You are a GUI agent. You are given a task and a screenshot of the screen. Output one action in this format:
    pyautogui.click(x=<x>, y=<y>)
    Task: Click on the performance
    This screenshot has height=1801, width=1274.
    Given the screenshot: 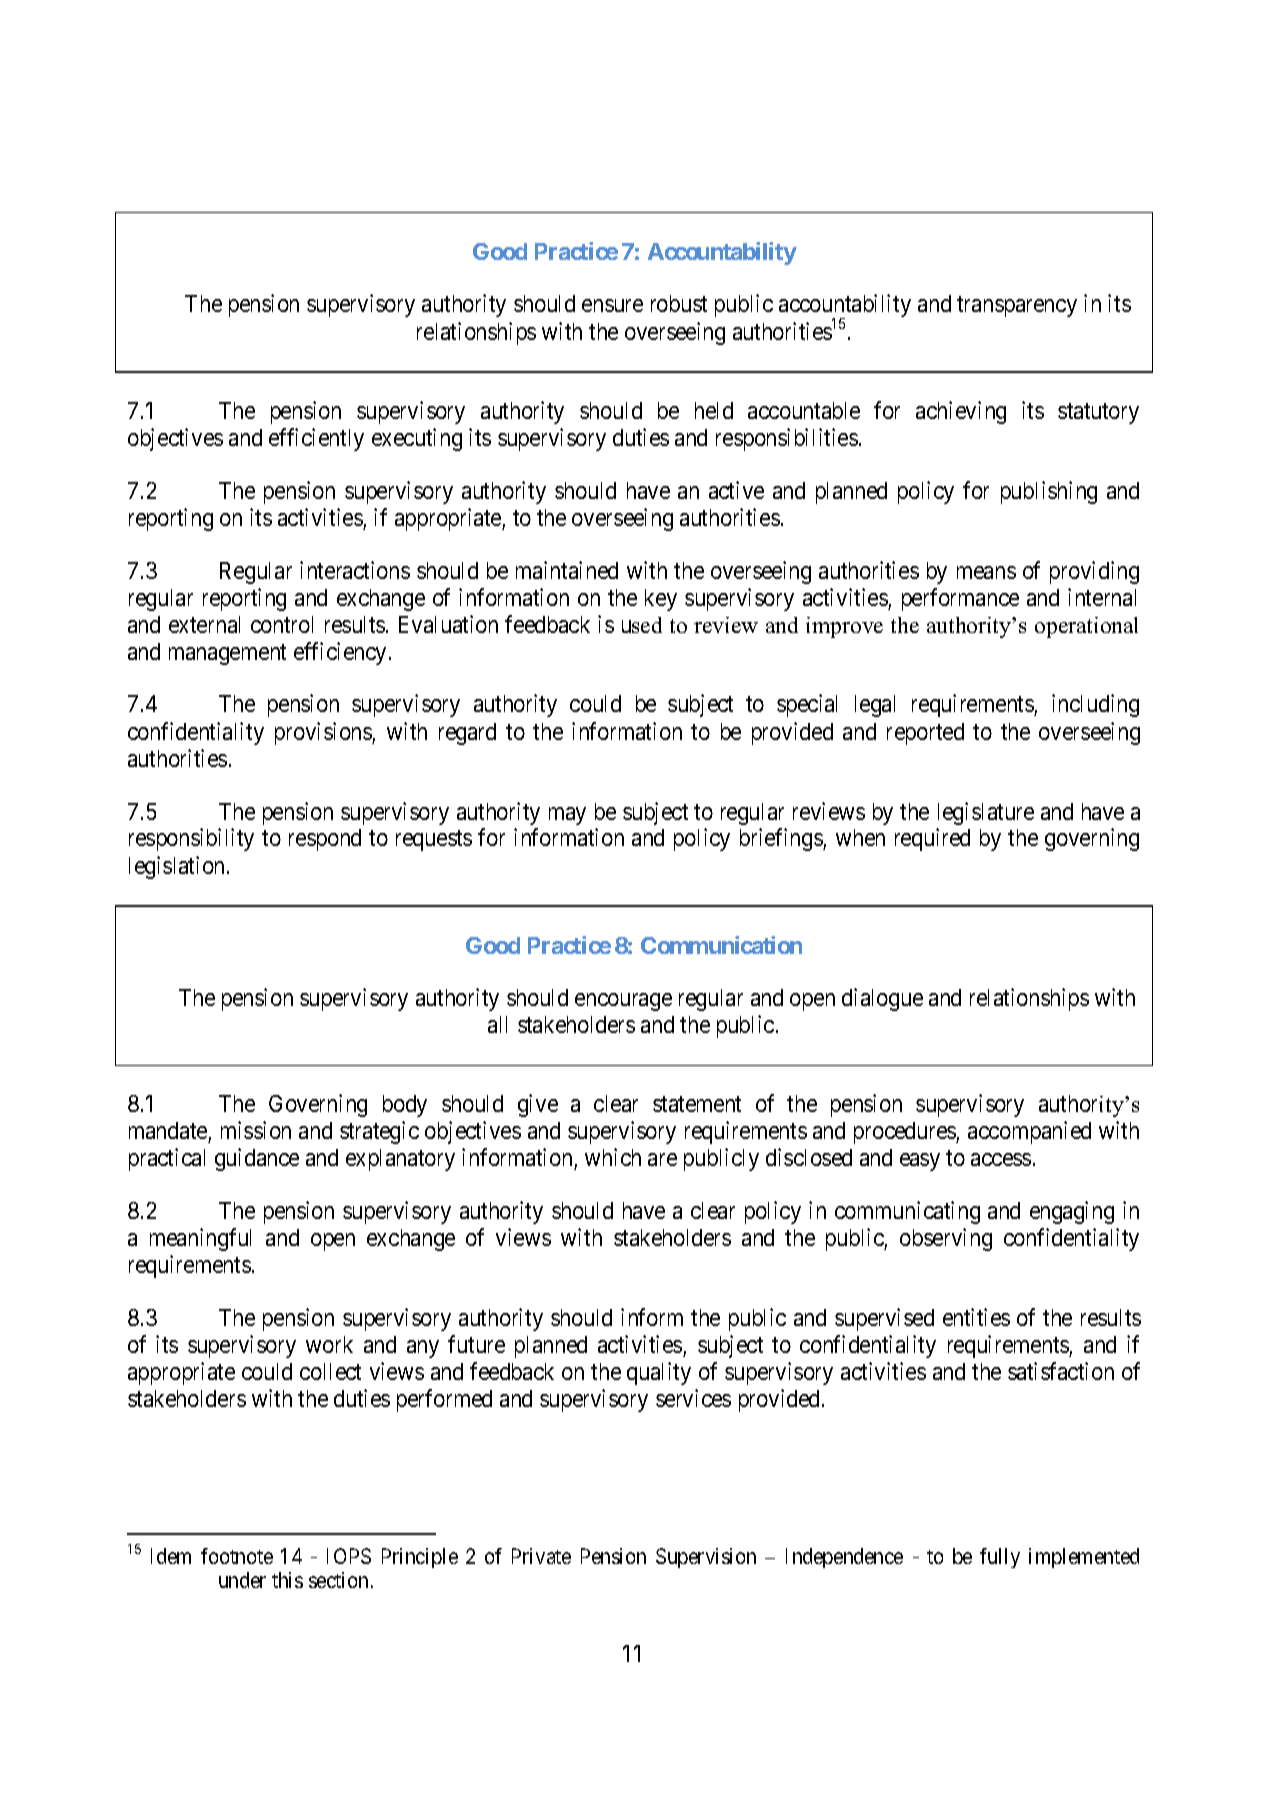 What is the action you would take?
    pyautogui.click(x=960, y=599)
